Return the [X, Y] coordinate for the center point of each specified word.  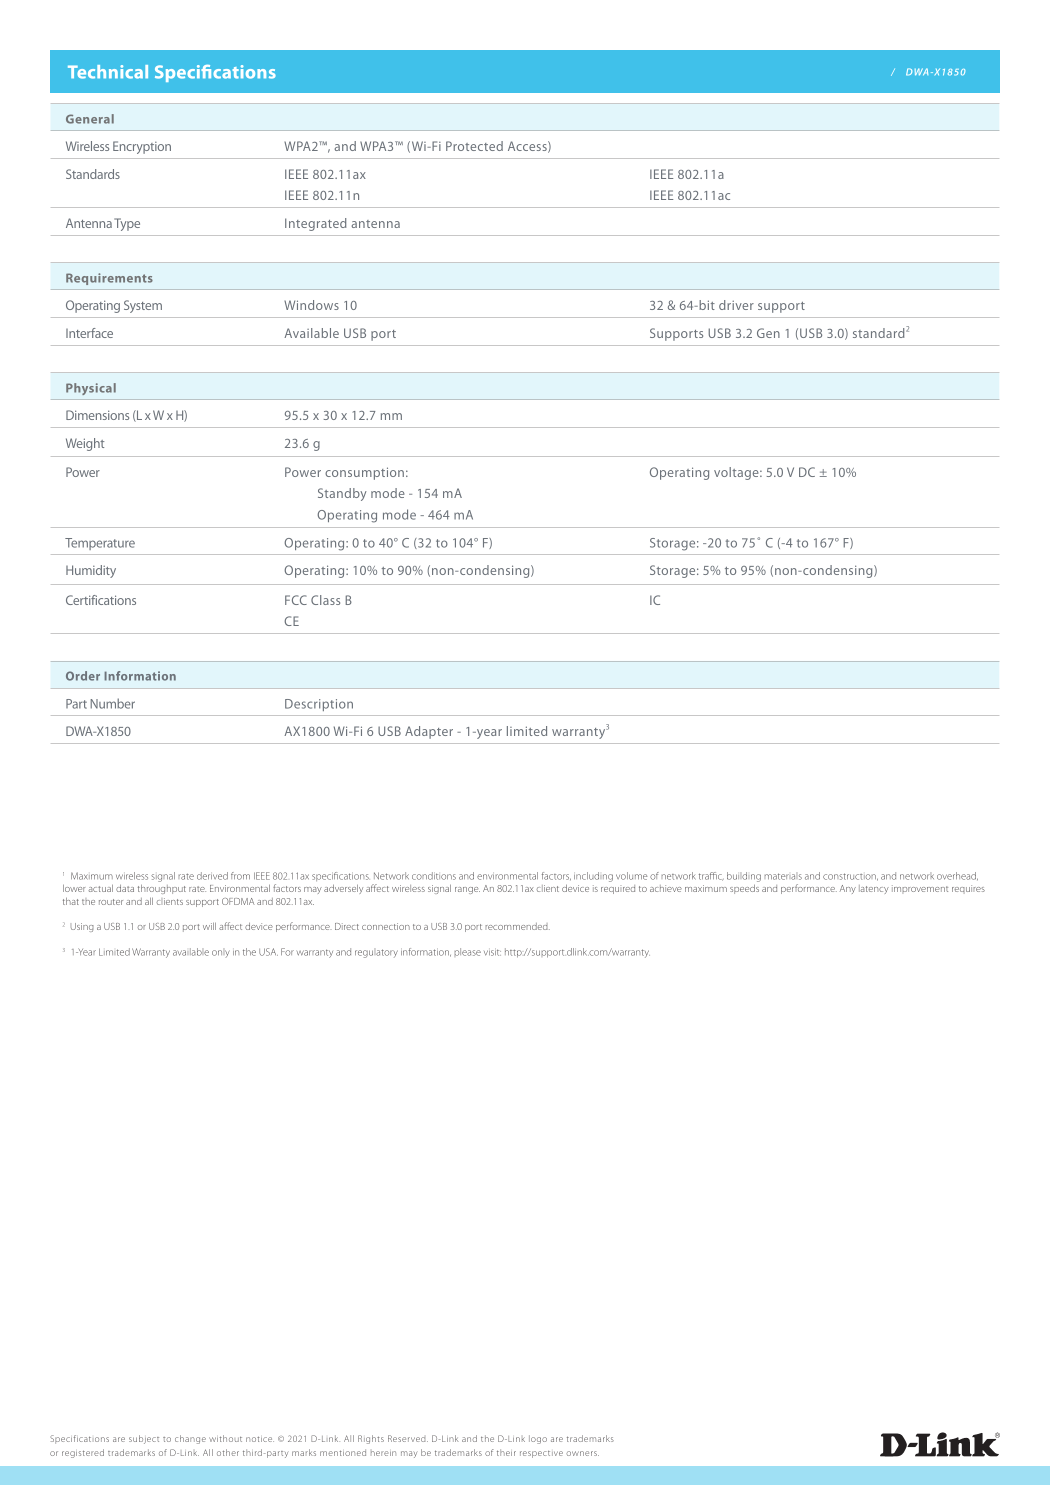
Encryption [142, 147]
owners [582, 1453]
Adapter [429, 732]
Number [113, 703]
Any [848, 889]
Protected [474, 146]
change [190, 1439]
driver [736, 305]
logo [538, 1439]
